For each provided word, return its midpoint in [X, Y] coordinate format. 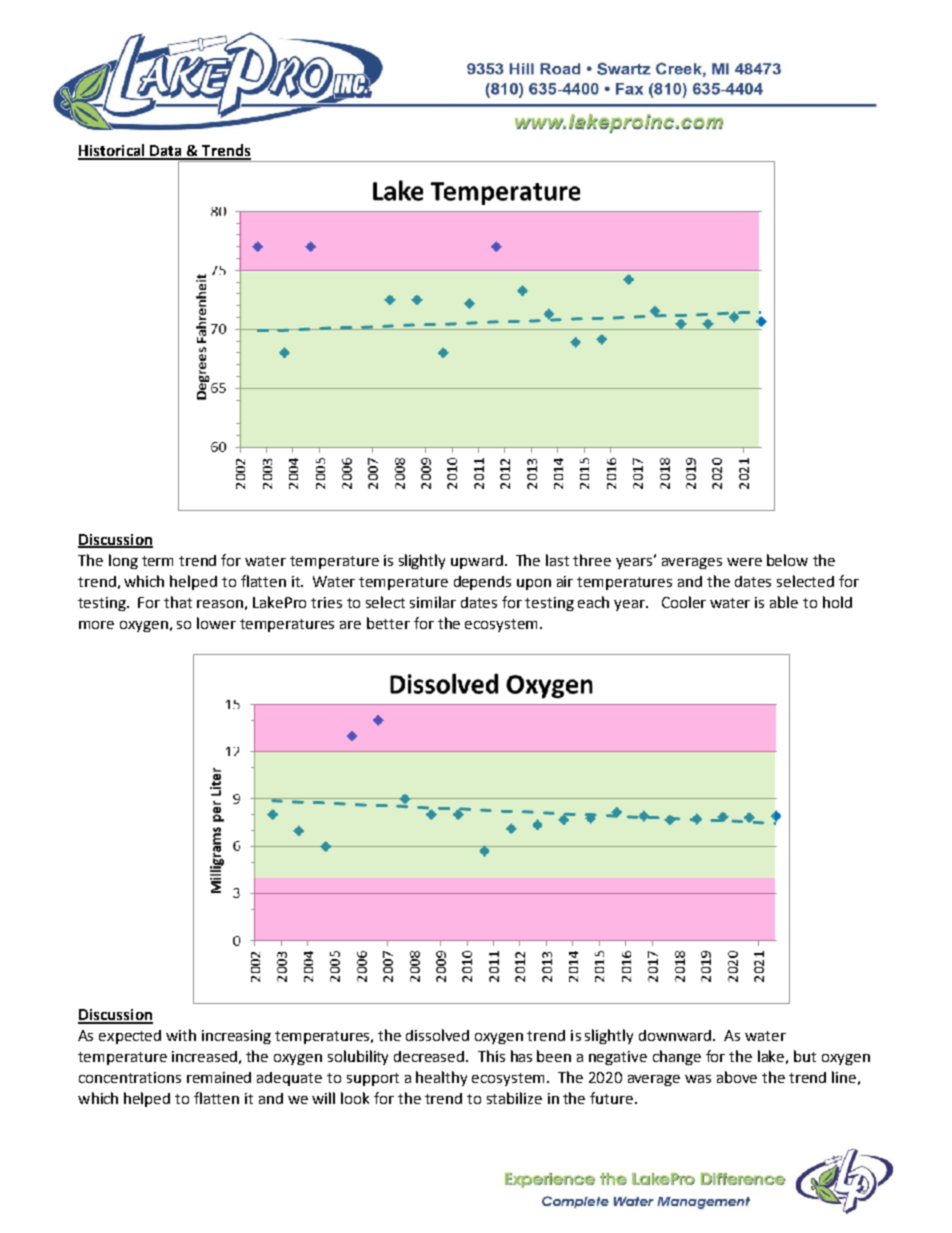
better [388, 623]
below [787, 560]
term [157, 561]
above [737, 1077]
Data [166, 152]
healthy [441, 1078]
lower [216, 623]
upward [477, 562]
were [744, 562]
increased [204, 1056]
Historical [112, 151]
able [784, 602]
